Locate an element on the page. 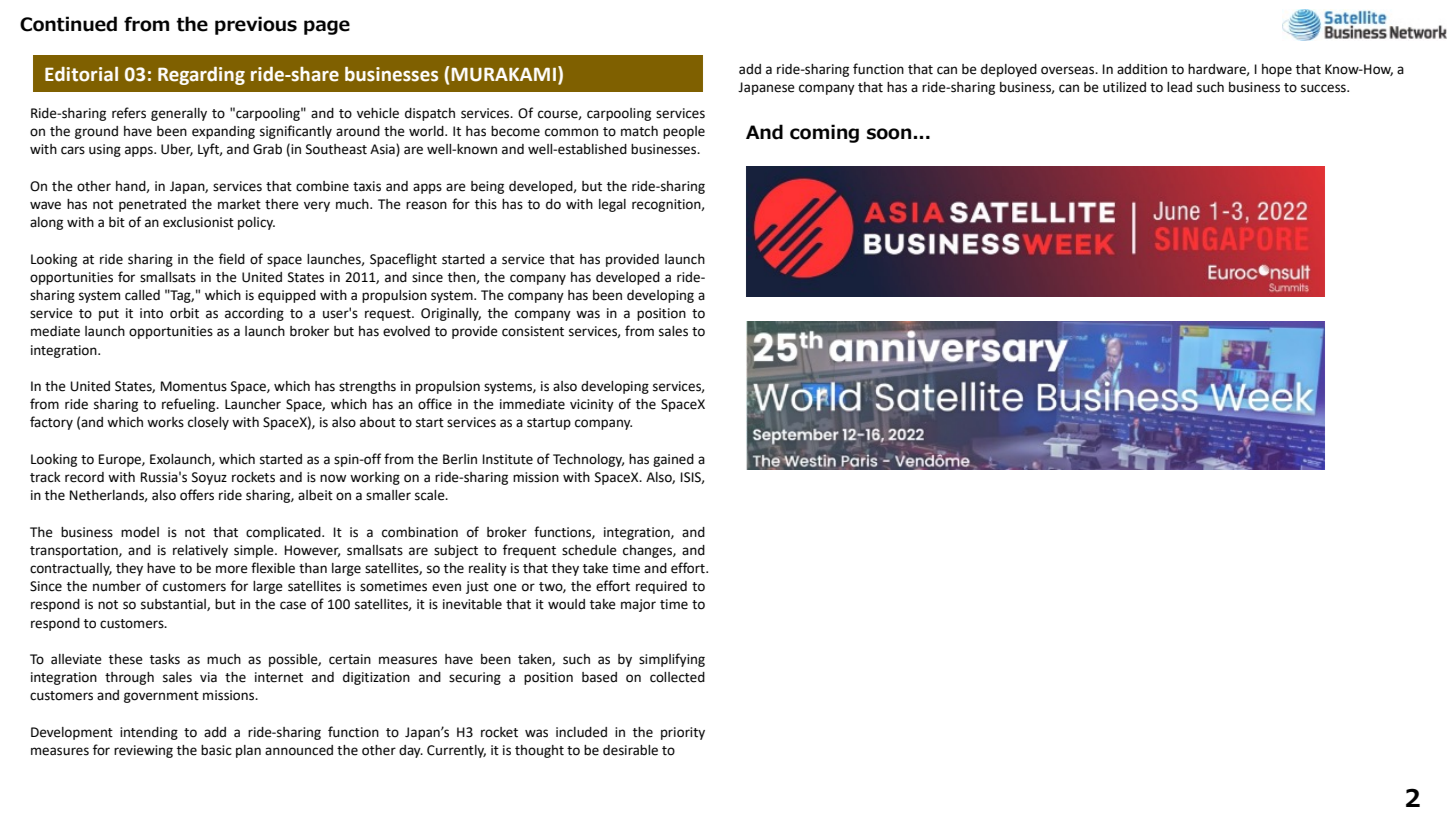 This image has height=819, width=1456. addition is located at coordinates (1142, 69).
